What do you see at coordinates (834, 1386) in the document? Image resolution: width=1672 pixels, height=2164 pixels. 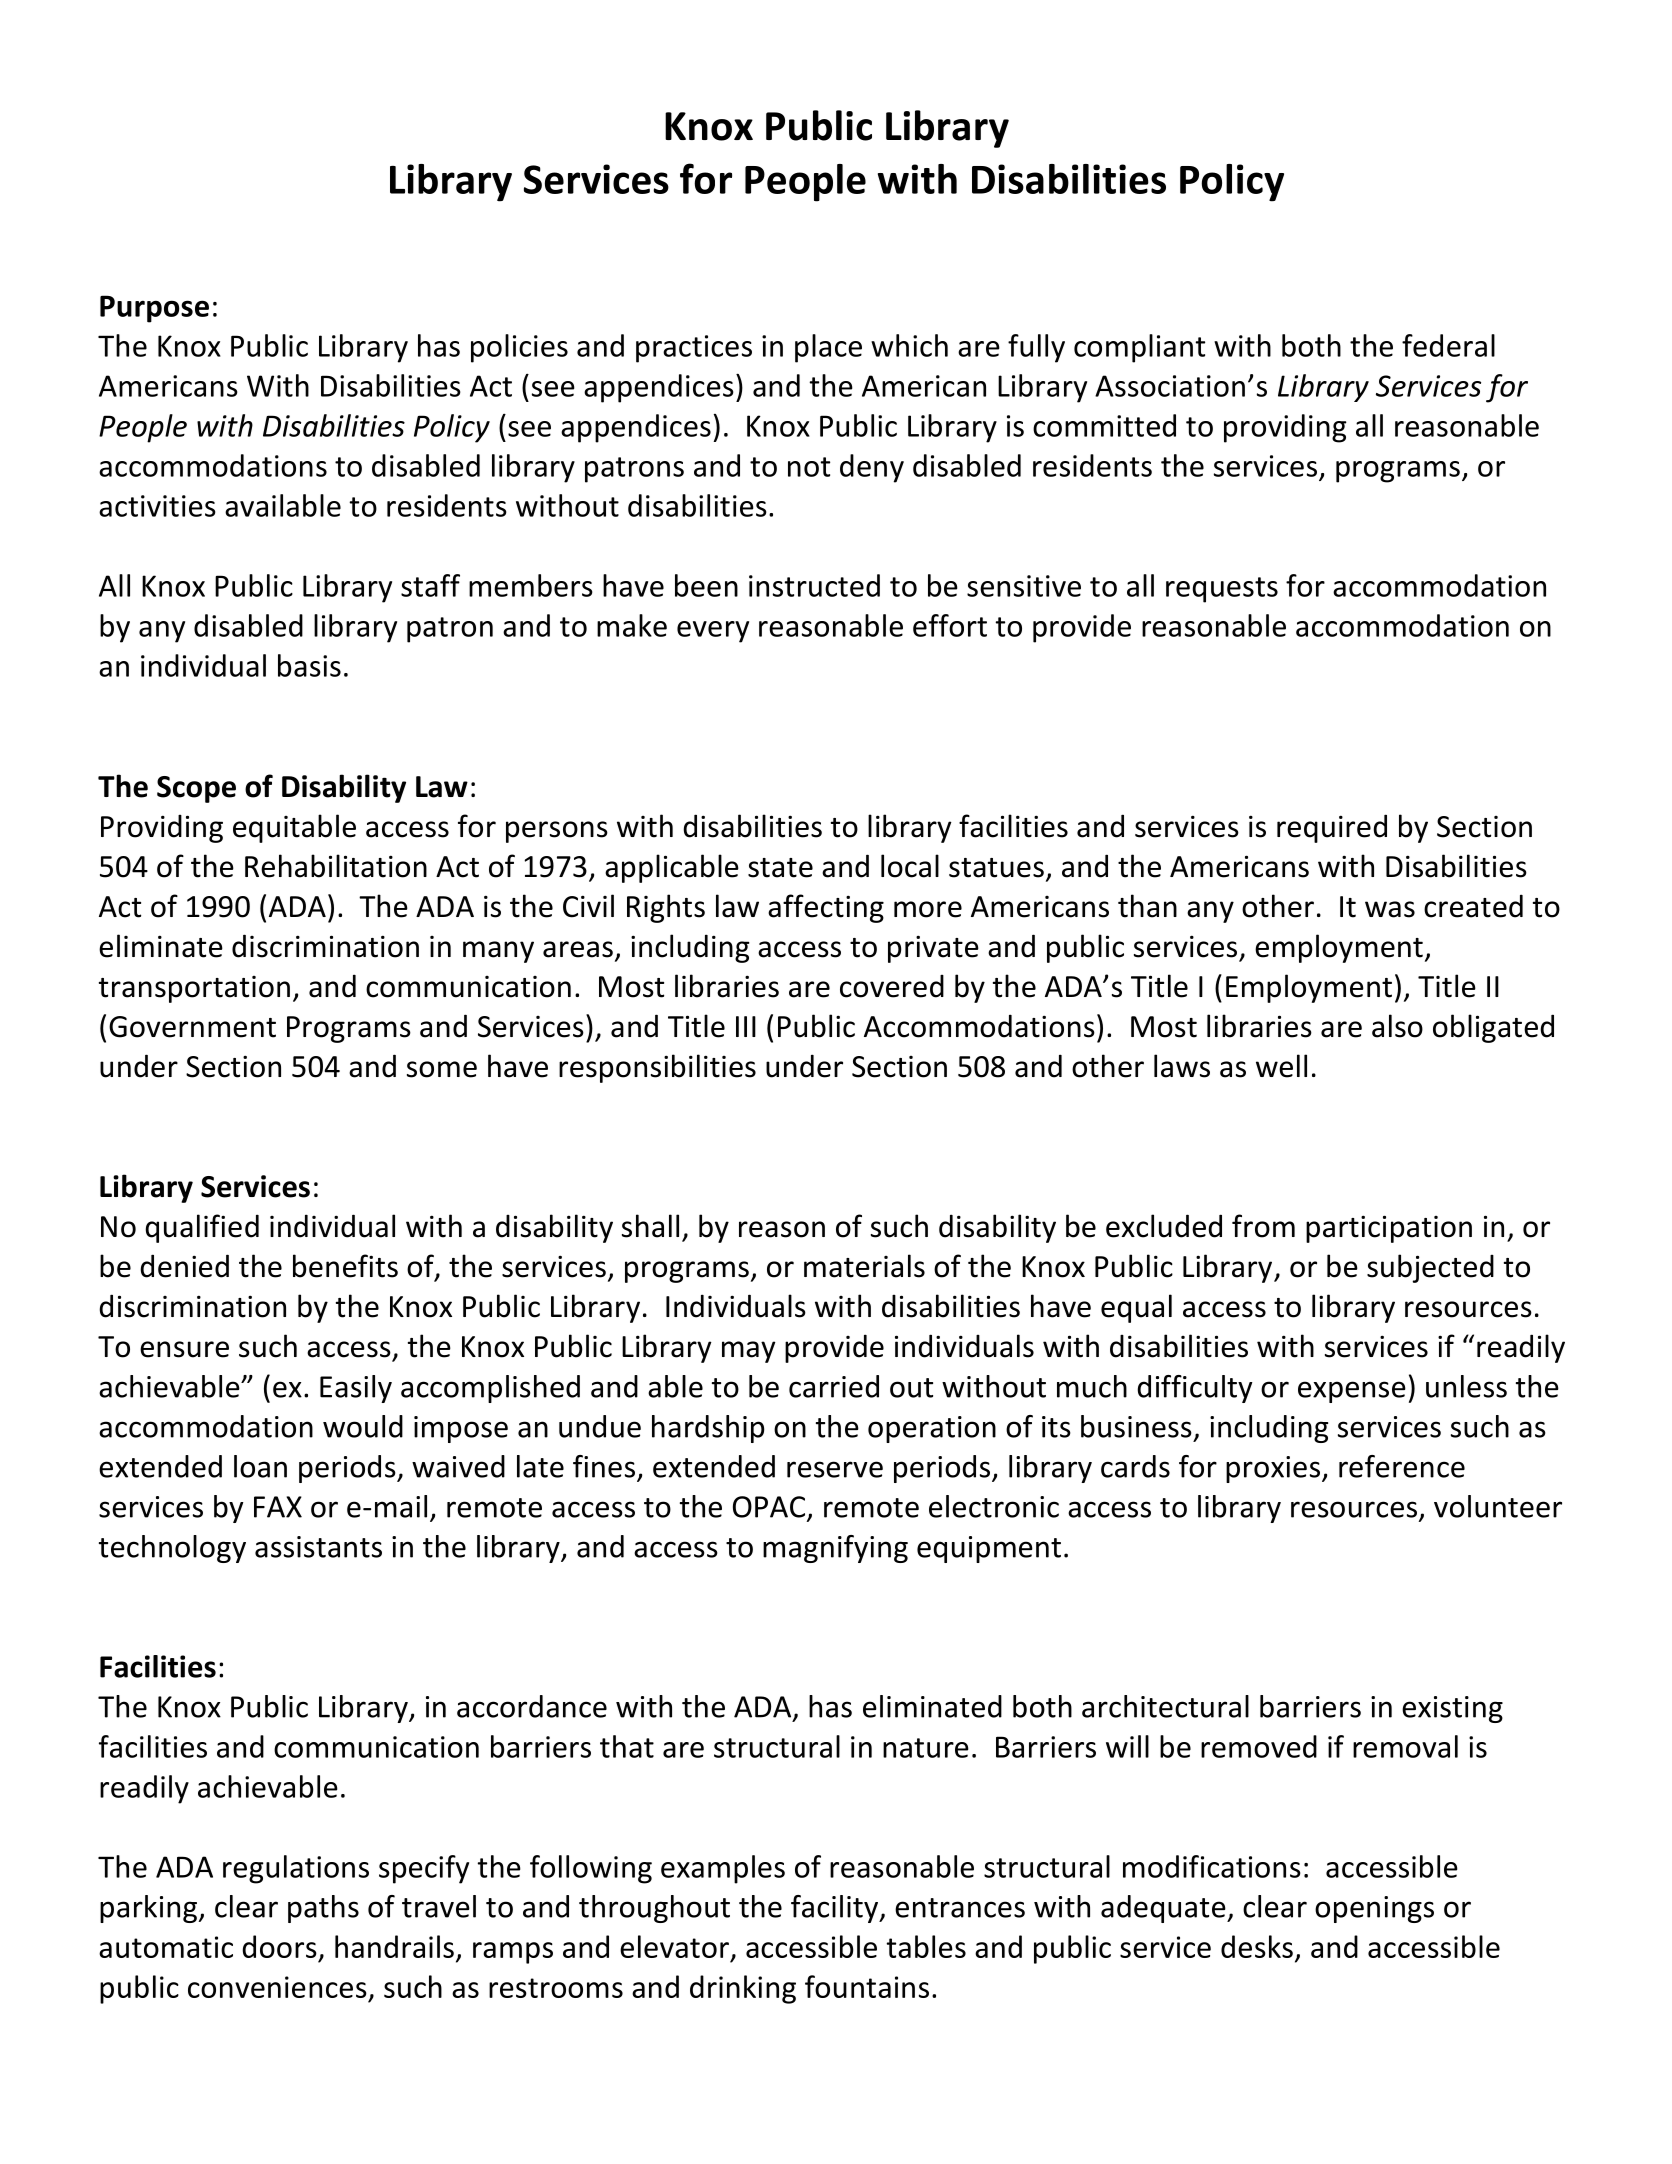 I see `carried` at bounding box center [834, 1386].
